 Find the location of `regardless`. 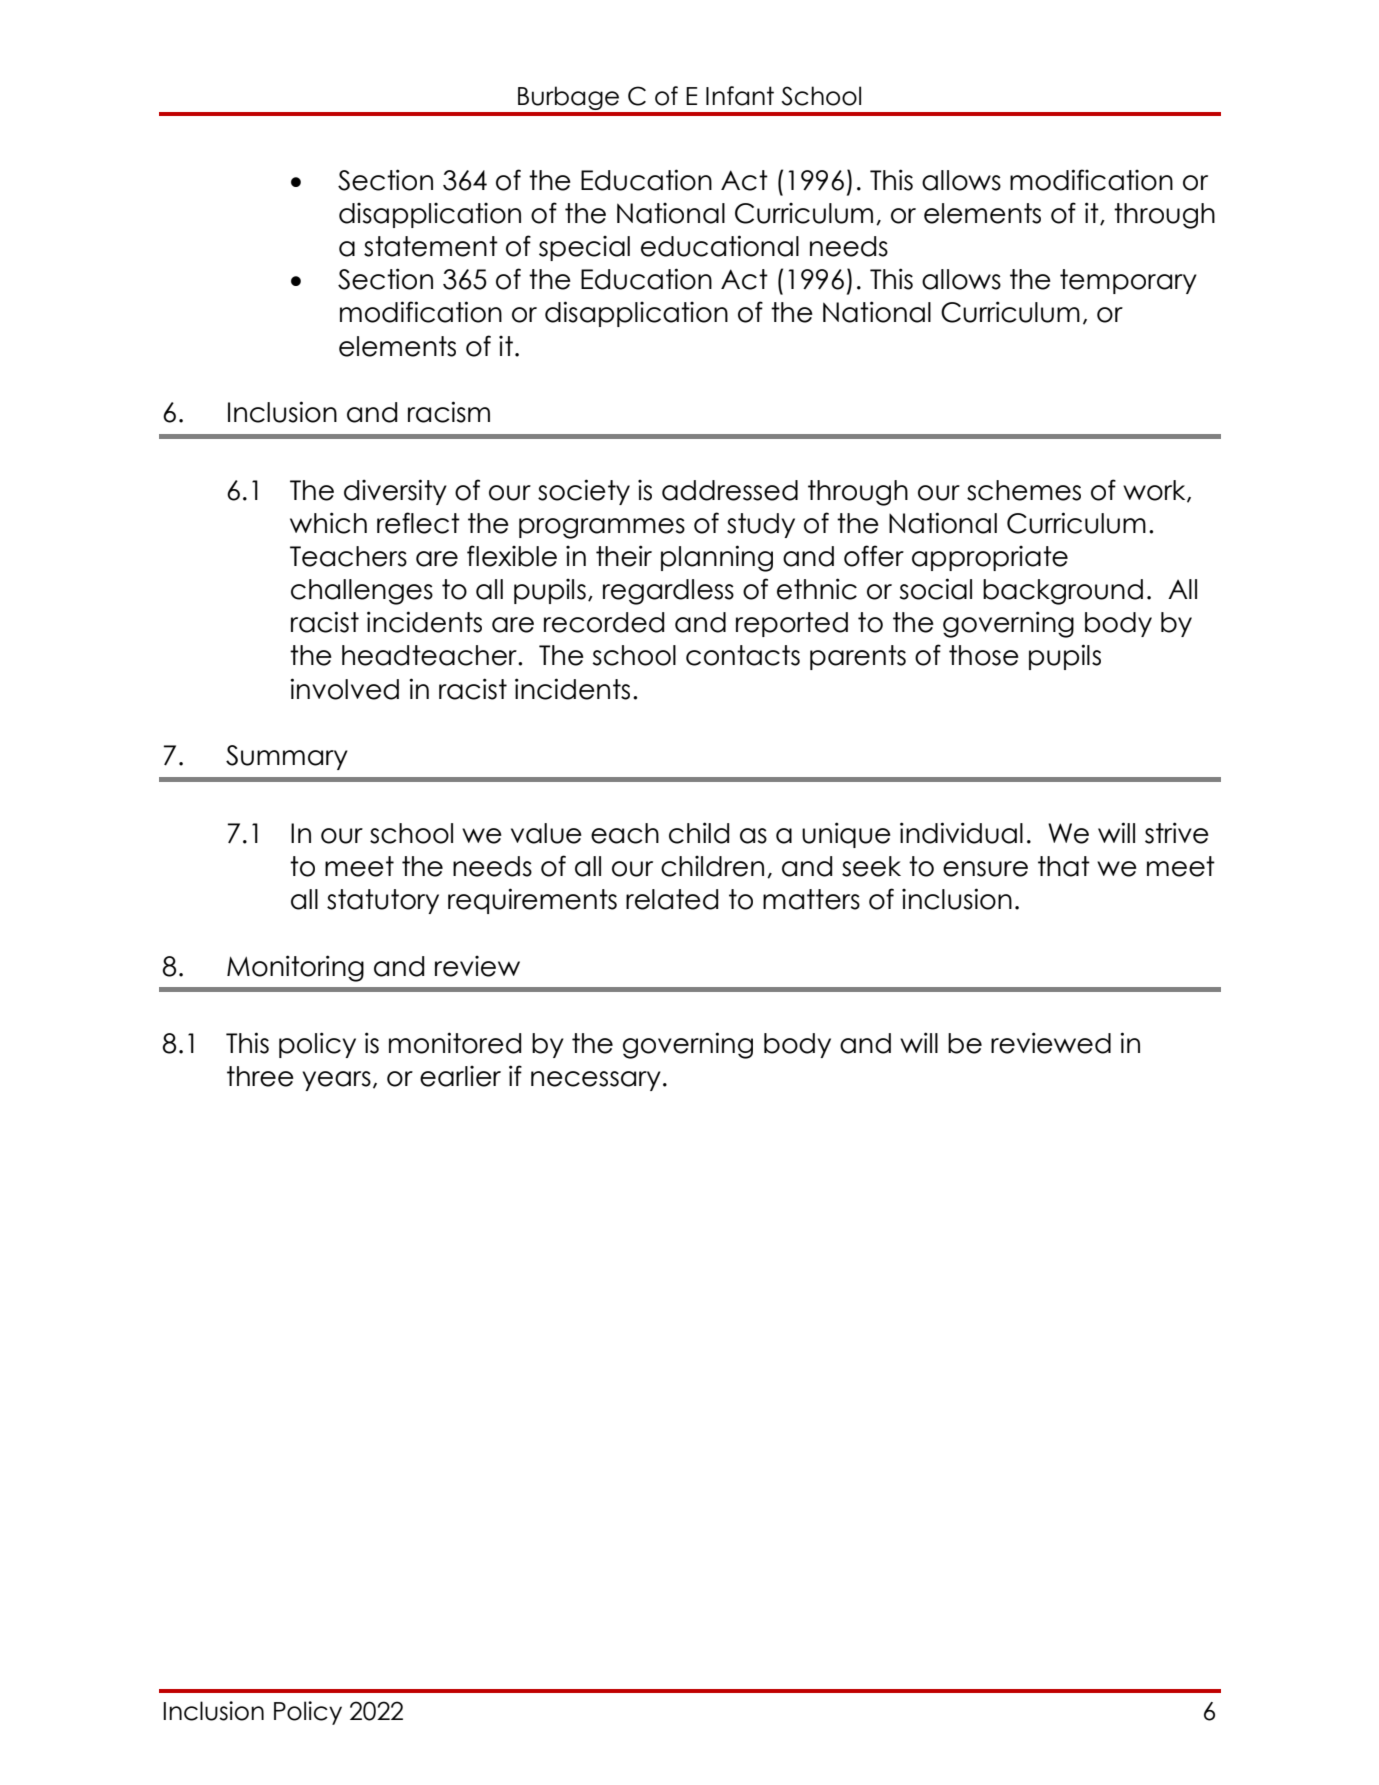

regardless is located at coordinates (668, 592).
